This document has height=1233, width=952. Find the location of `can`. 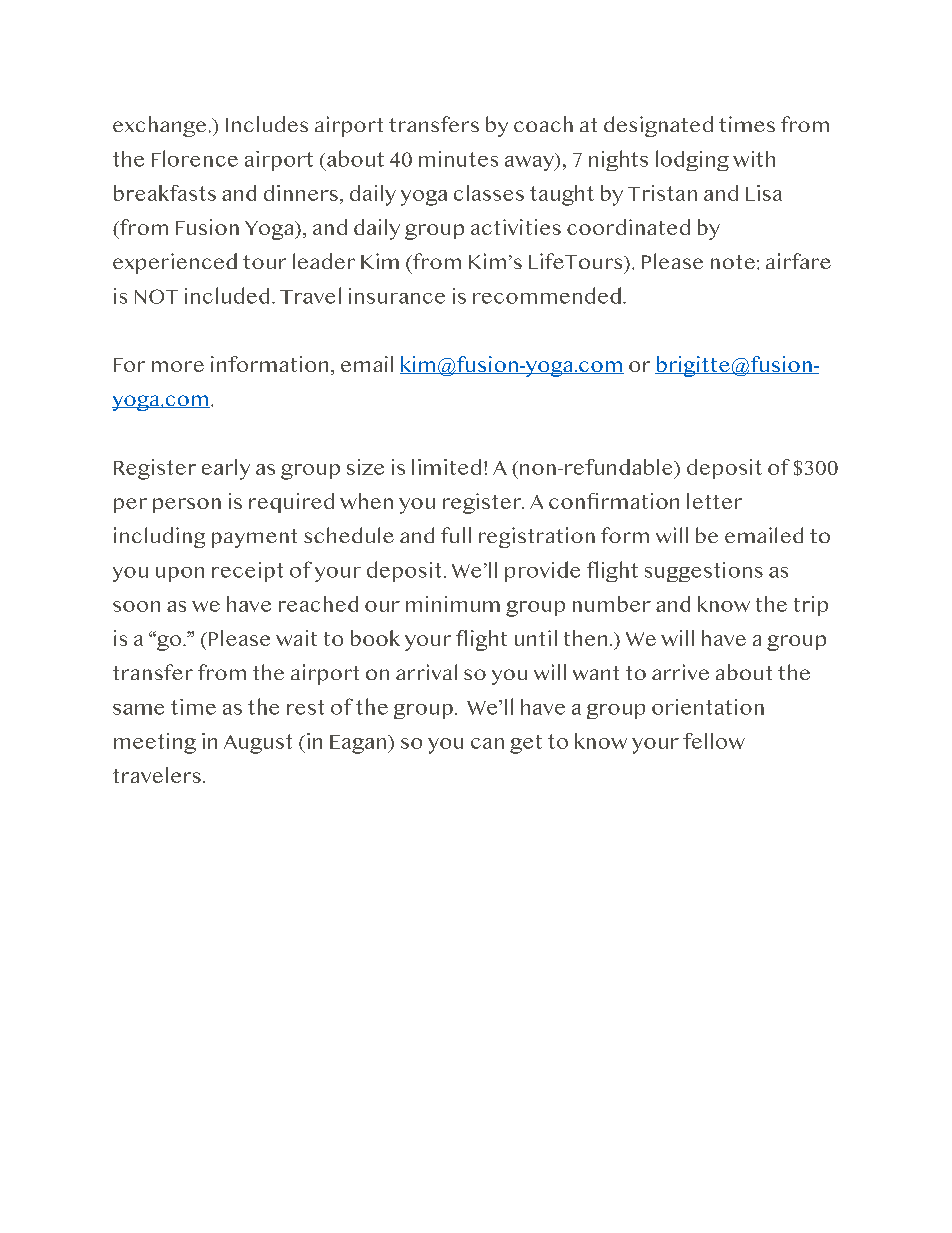

can is located at coordinates (487, 743).
